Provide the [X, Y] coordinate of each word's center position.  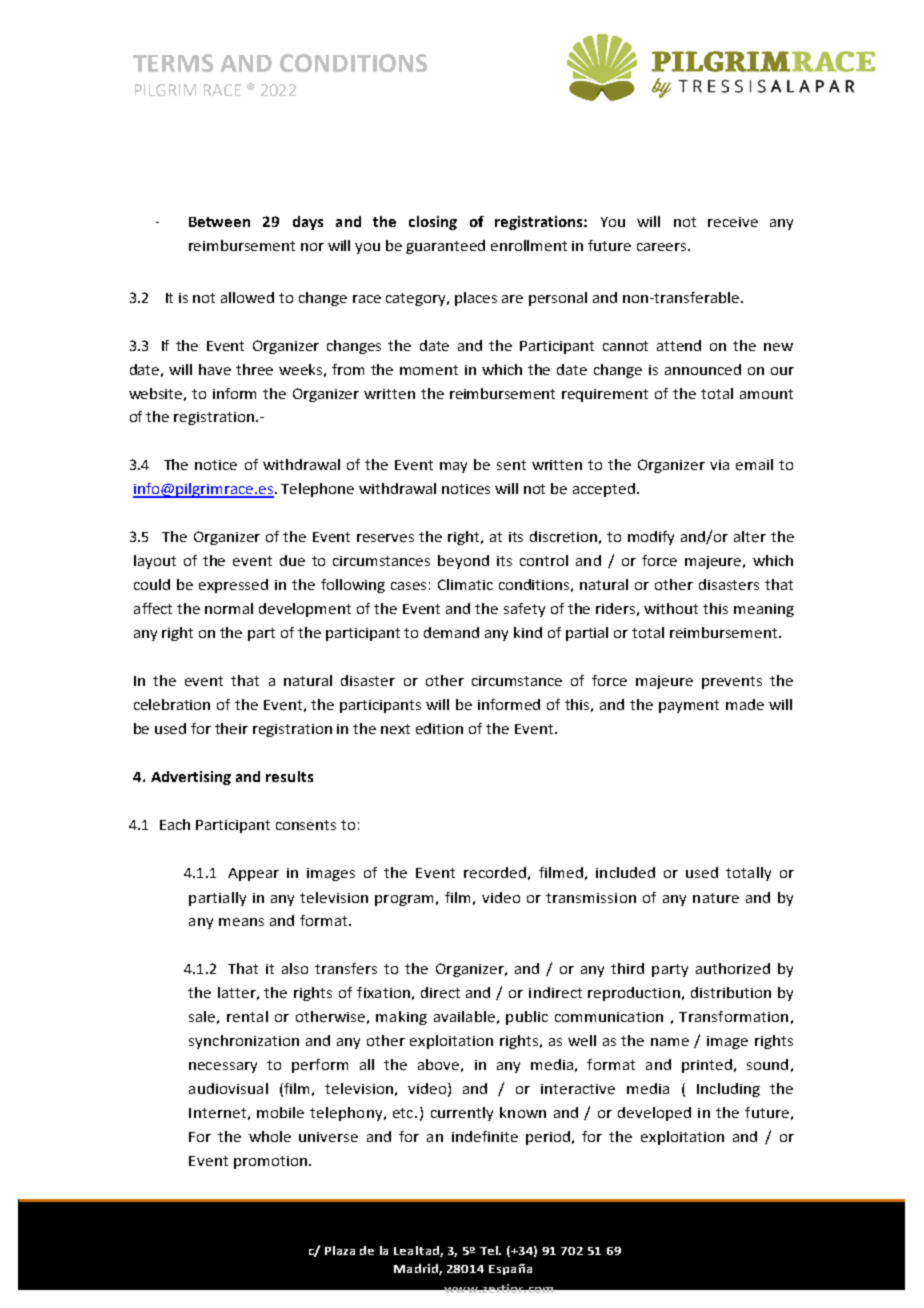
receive [733, 222]
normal [229, 608]
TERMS [173, 63]
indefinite [485, 1136]
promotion [272, 1162]
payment [689, 706]
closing [433, 223]
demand [451, 632]
